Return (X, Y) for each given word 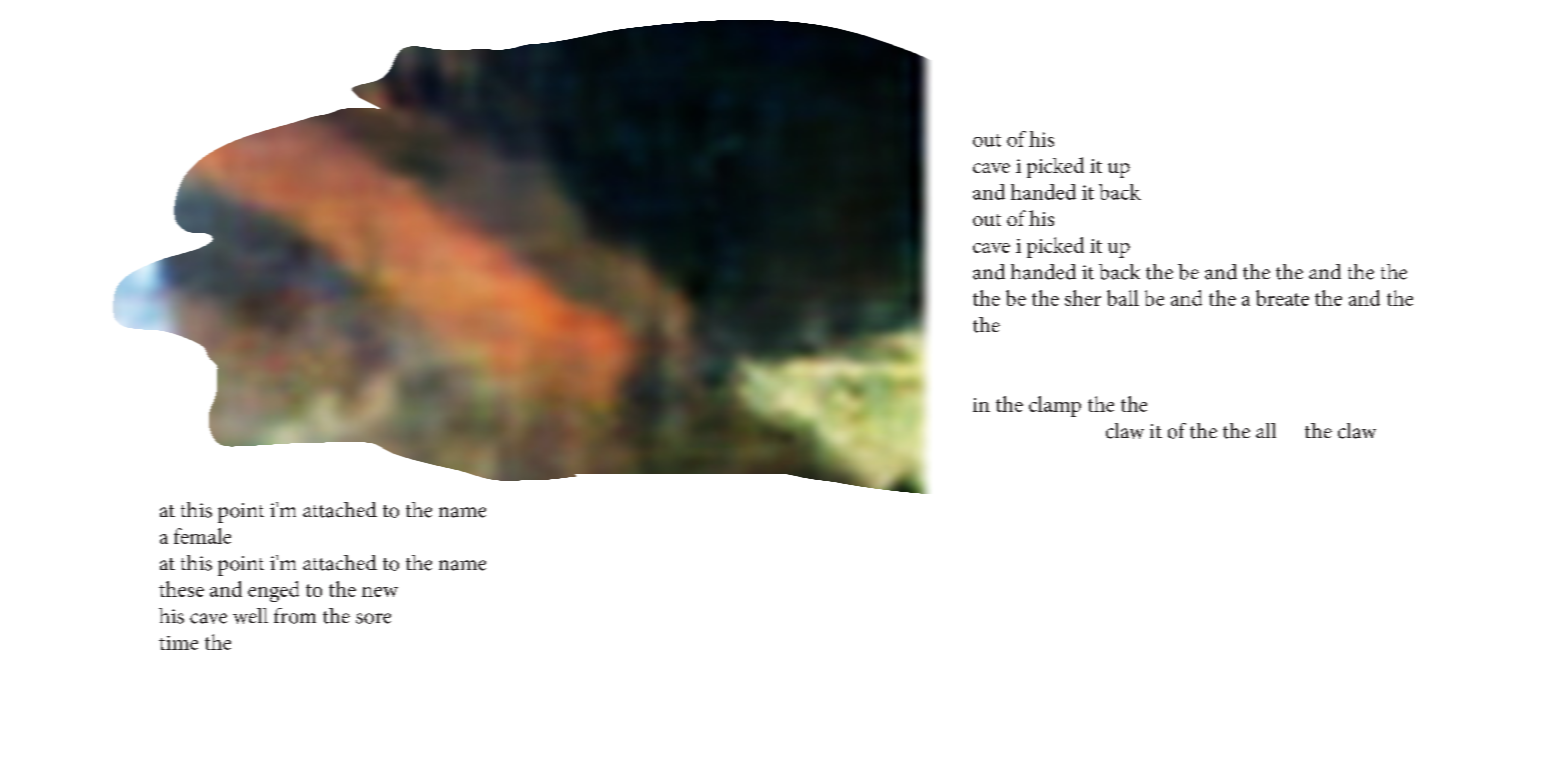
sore (373, 618)
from (295, 616)
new (380, 592)
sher (1083, 298)
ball (1123, 298)
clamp (1055, 406)
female (202, 536)
